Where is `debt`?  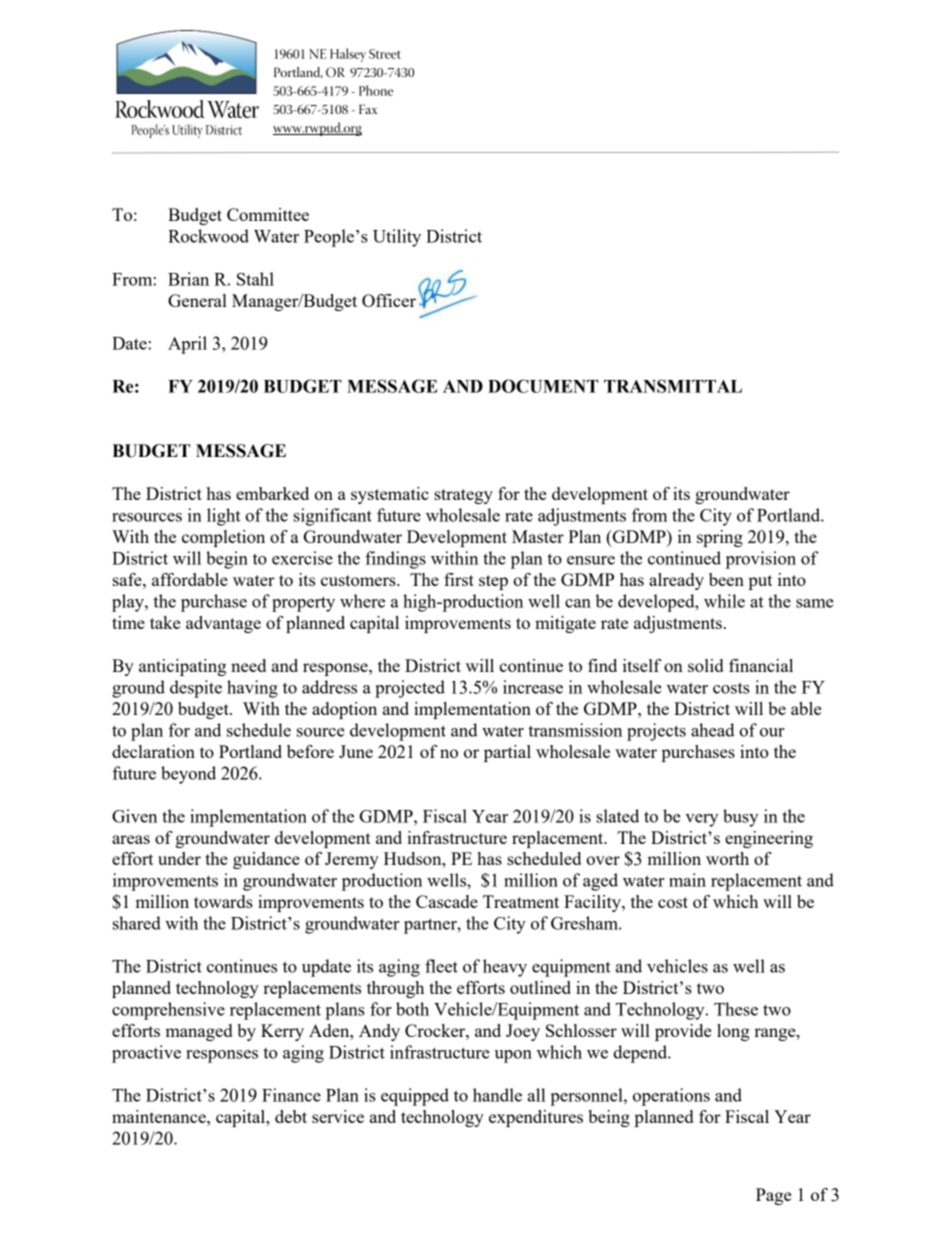
debt is located at coordinates (291, 1116).
